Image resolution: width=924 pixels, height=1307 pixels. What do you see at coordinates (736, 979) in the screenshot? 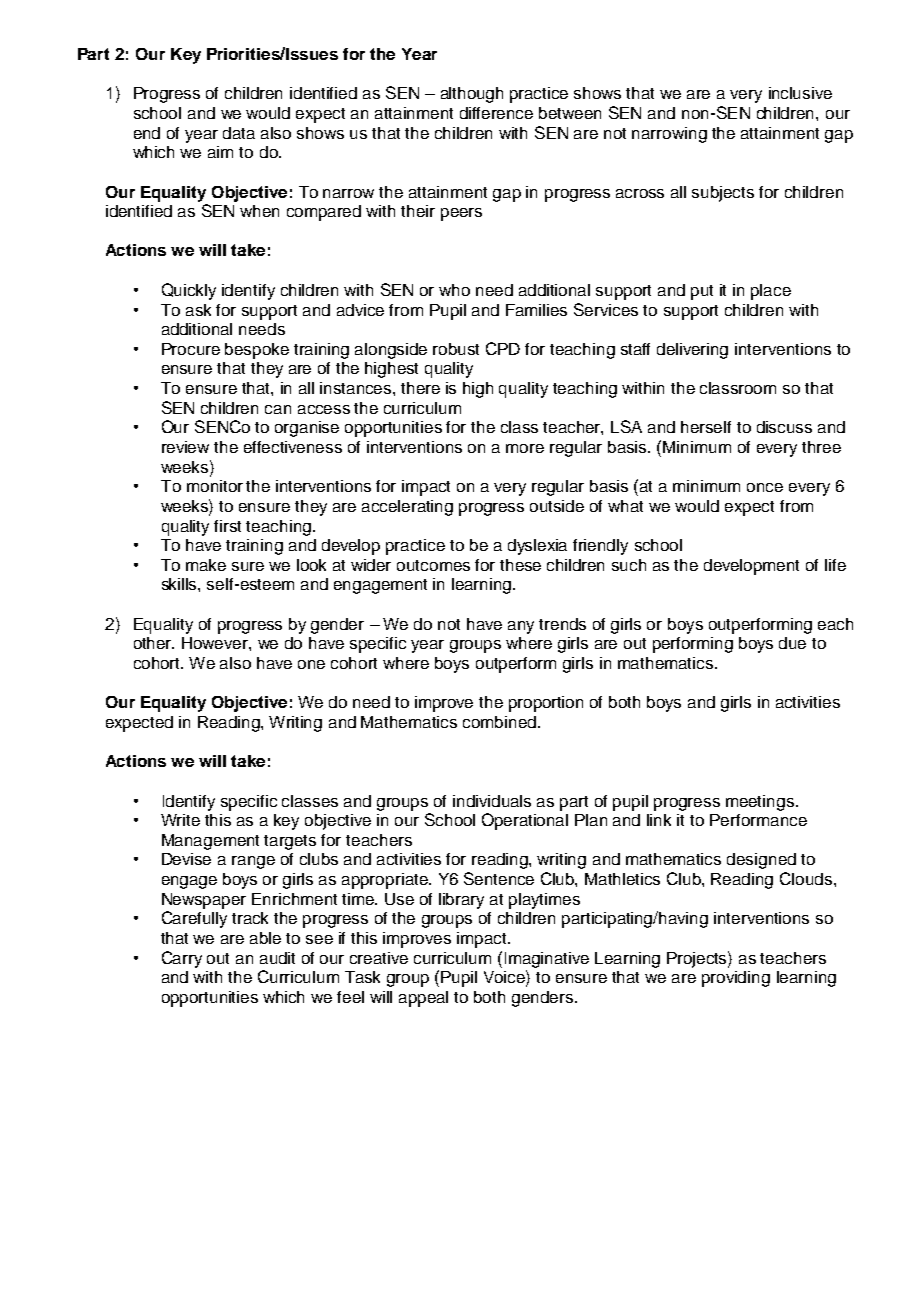
I see `providing` at bounding box center [736, 979].
